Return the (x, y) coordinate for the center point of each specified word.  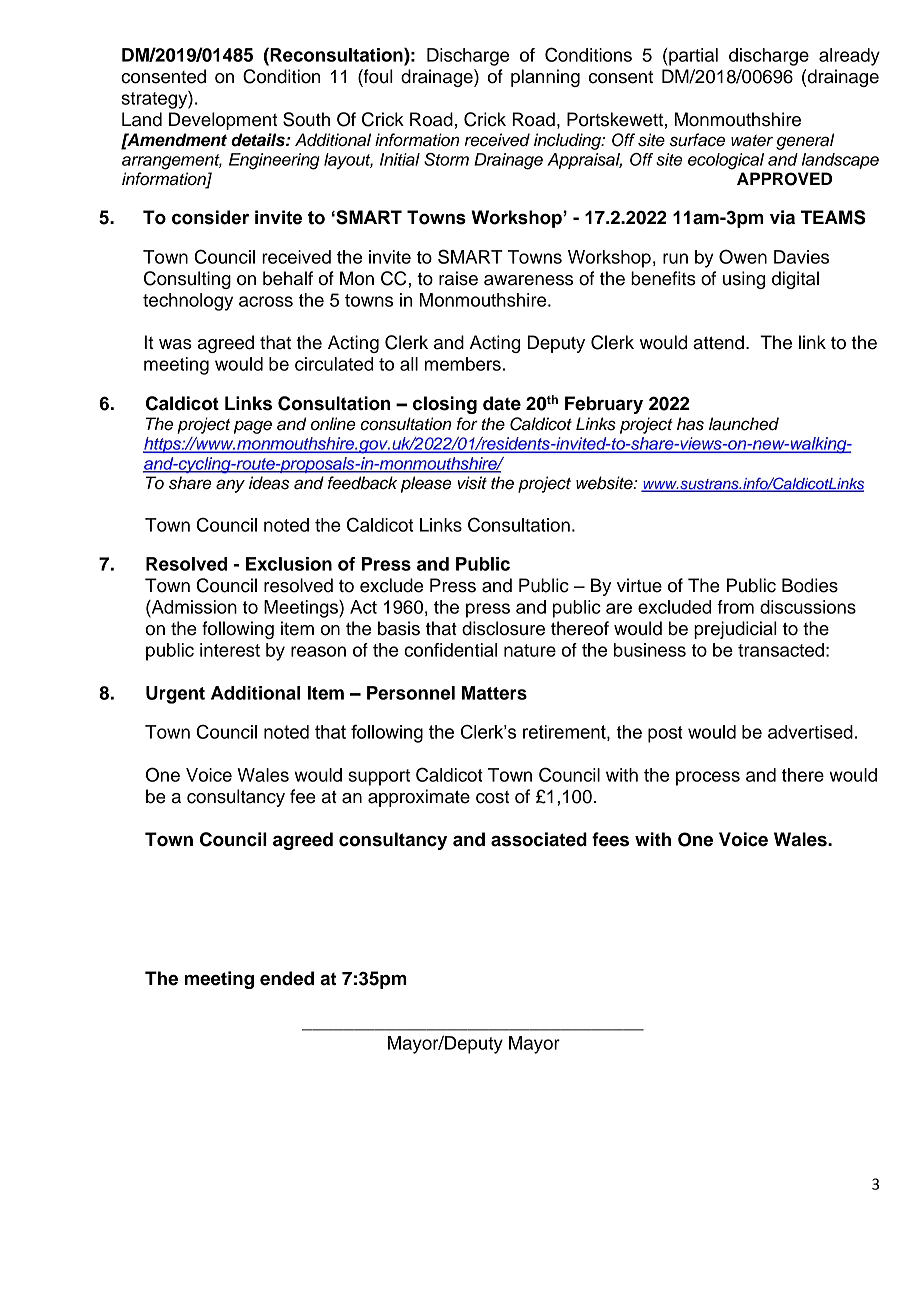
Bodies (810, 585)
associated (539, 839)
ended (287, 978)
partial (692, 57)
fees (610, 839)
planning (545, 78)
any (230, 486)
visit (472, 483)
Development (223, 121)
